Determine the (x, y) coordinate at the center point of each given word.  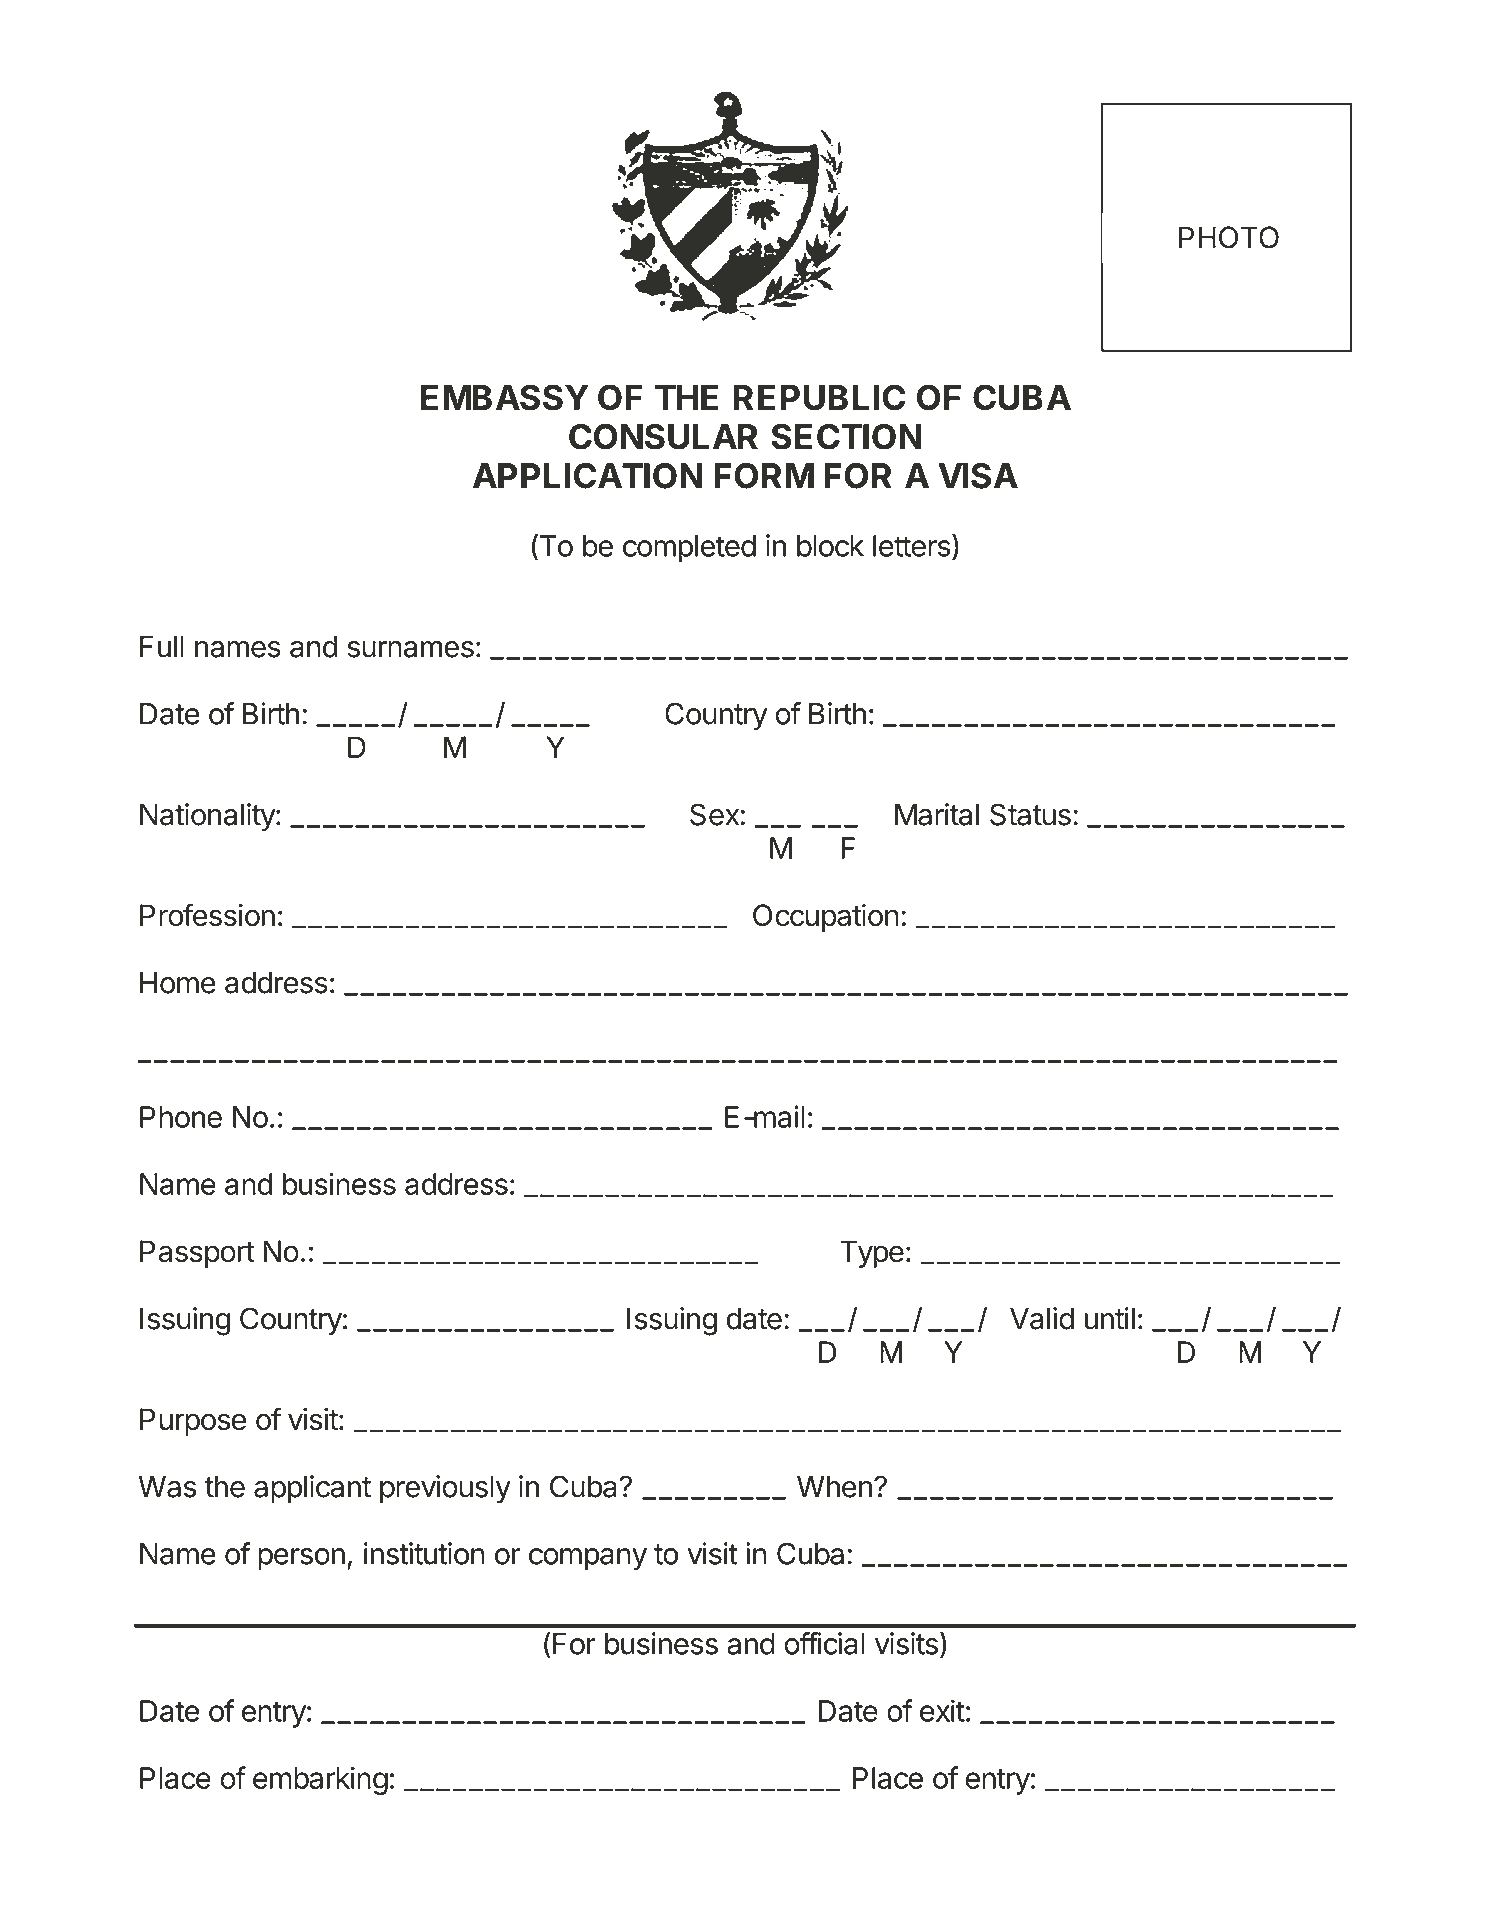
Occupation (826, 918)
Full (162, 647)
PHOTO (1229, 237)
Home (178, 983)
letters (912, 546)
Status (1030, 814)
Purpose (193, 1422)
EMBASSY (505, 397)
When (834, 1487)
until (1110, 1318)
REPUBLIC (819, 397)
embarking (320, 1780)
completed (689, 549)
